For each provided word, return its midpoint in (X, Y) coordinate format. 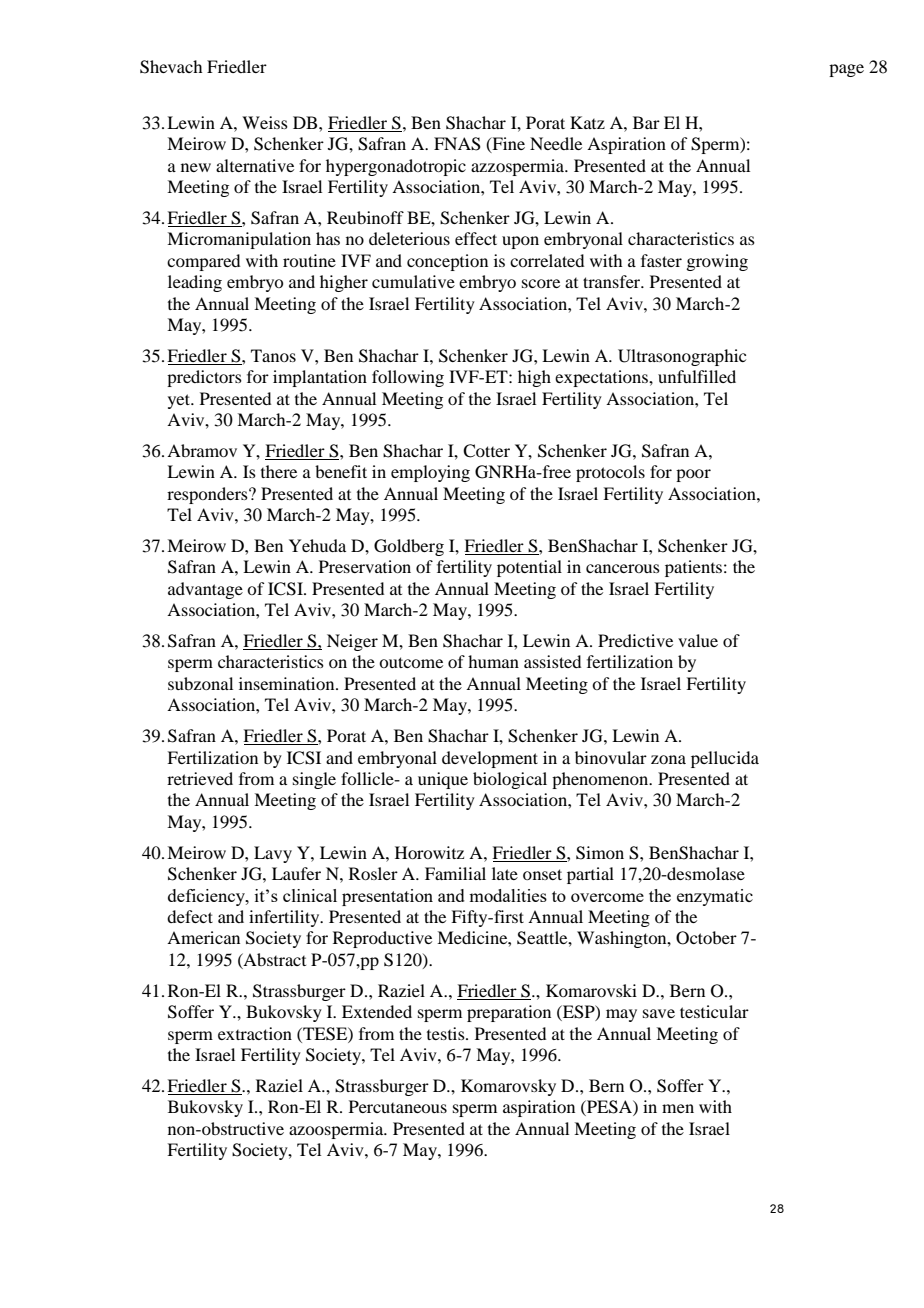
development (490, 759)
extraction (255, 1033)
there (279, 471)
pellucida (725, 759)
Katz (587, 122)
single (314, 780)
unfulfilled (697, 376)
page (846, 70)
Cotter (486, 451)
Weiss (265, 122)
